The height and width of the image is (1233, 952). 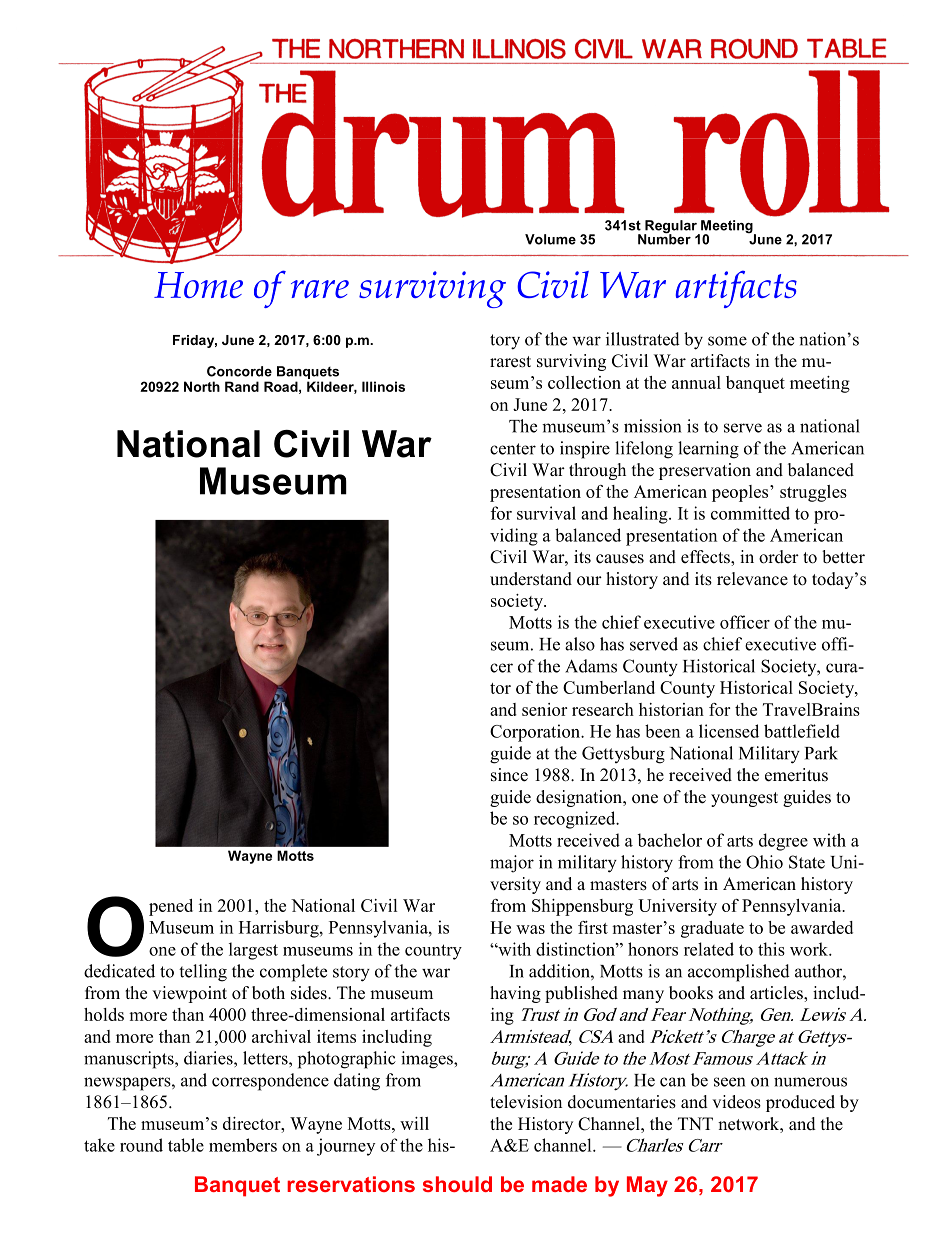 What do you see at coordinates (198, 285) in the image?
I see `Home` at bounding box center [198, 285].
